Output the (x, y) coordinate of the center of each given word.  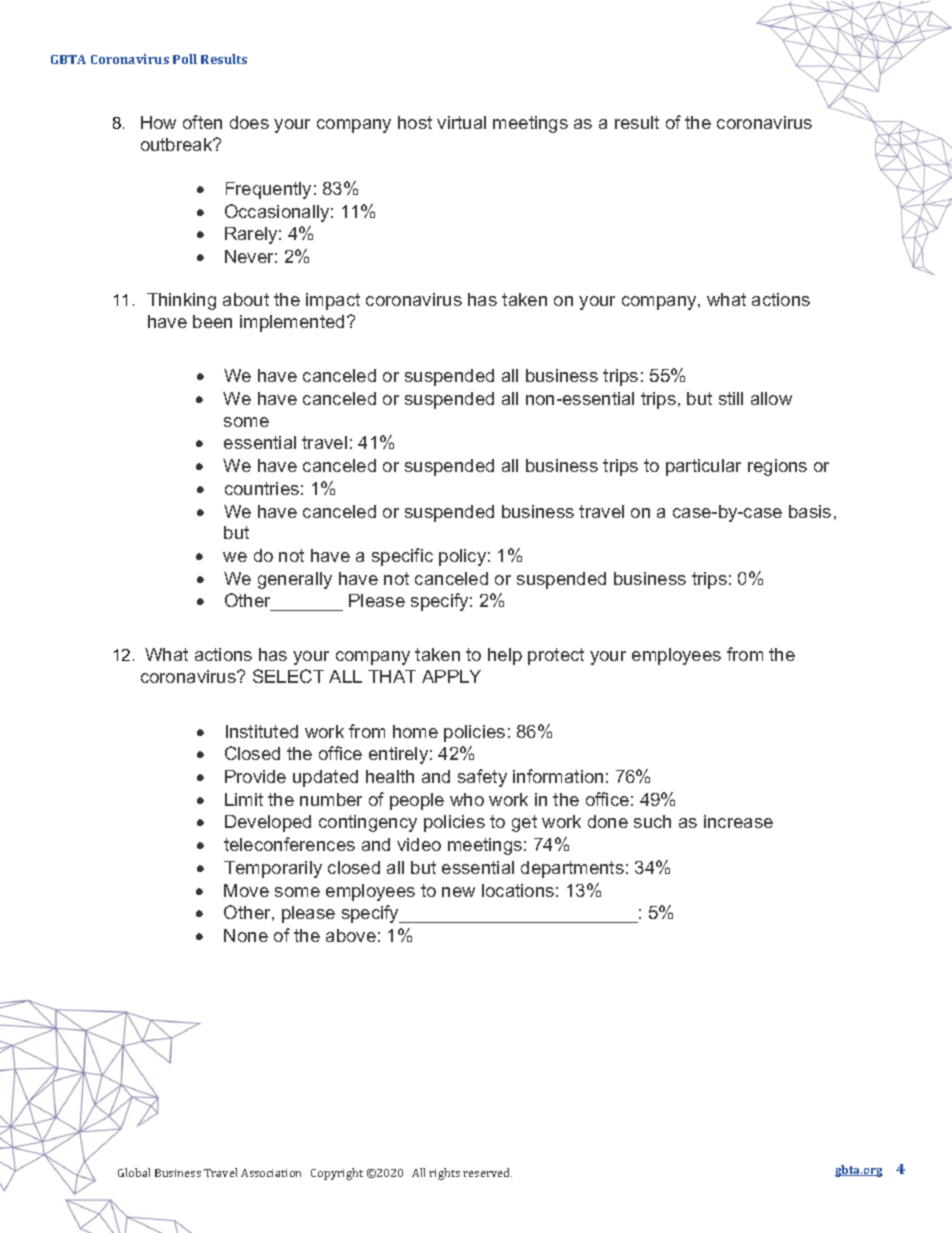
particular (703, 467)
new (458, 892)
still (731, 398)
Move (246, 890)
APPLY (451, 676)
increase (738, 821)
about (246, 299)
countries (262, 488)
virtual (461, 122)
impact (333, 301)
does (249, 122)
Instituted (262, 731)
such (652, 821)
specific (402, 557)
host (415, 122)
